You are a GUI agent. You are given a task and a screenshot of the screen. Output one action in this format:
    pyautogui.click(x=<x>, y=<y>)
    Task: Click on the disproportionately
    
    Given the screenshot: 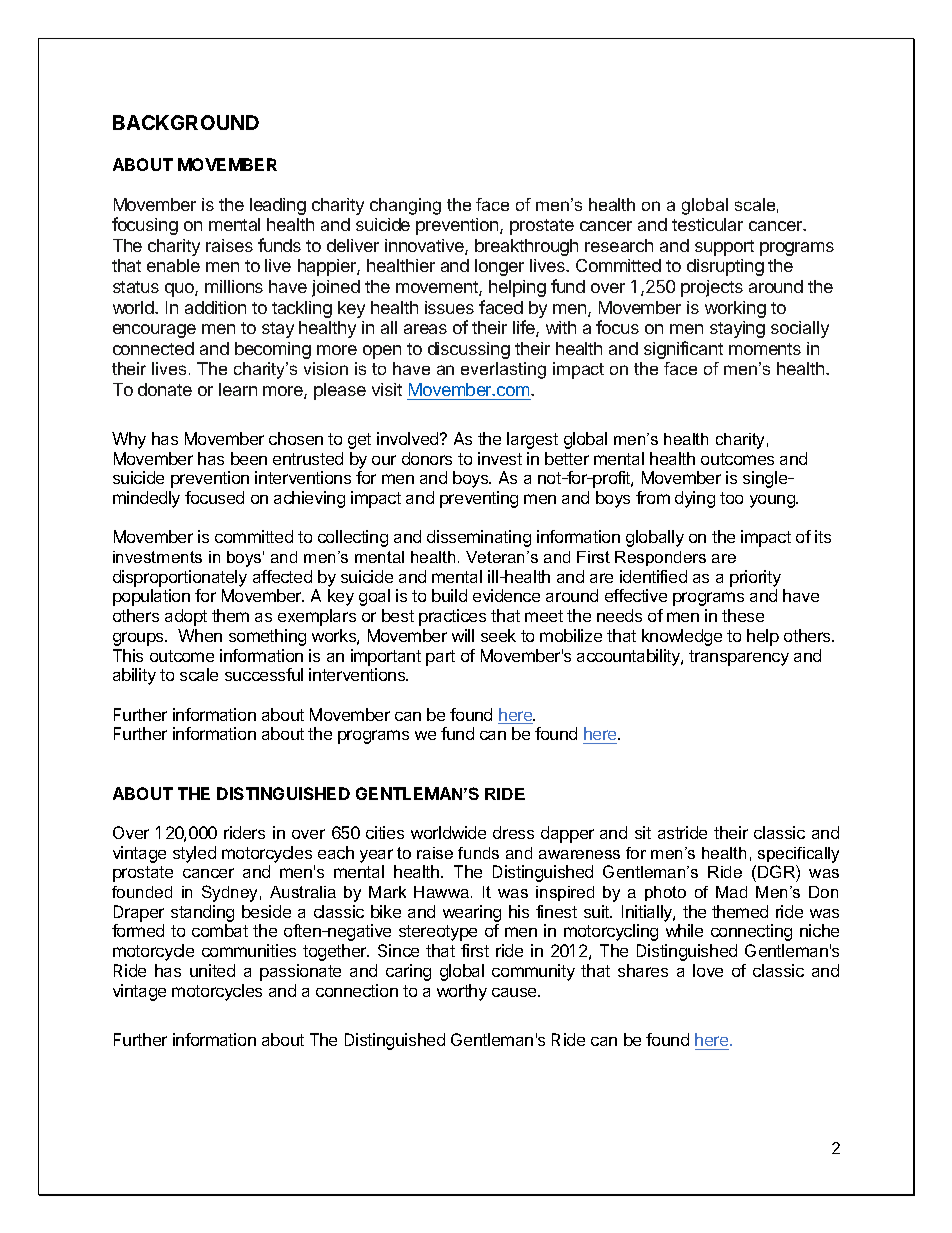 What is the action you would take?
    pyautogui.click(x=180, y=578)
